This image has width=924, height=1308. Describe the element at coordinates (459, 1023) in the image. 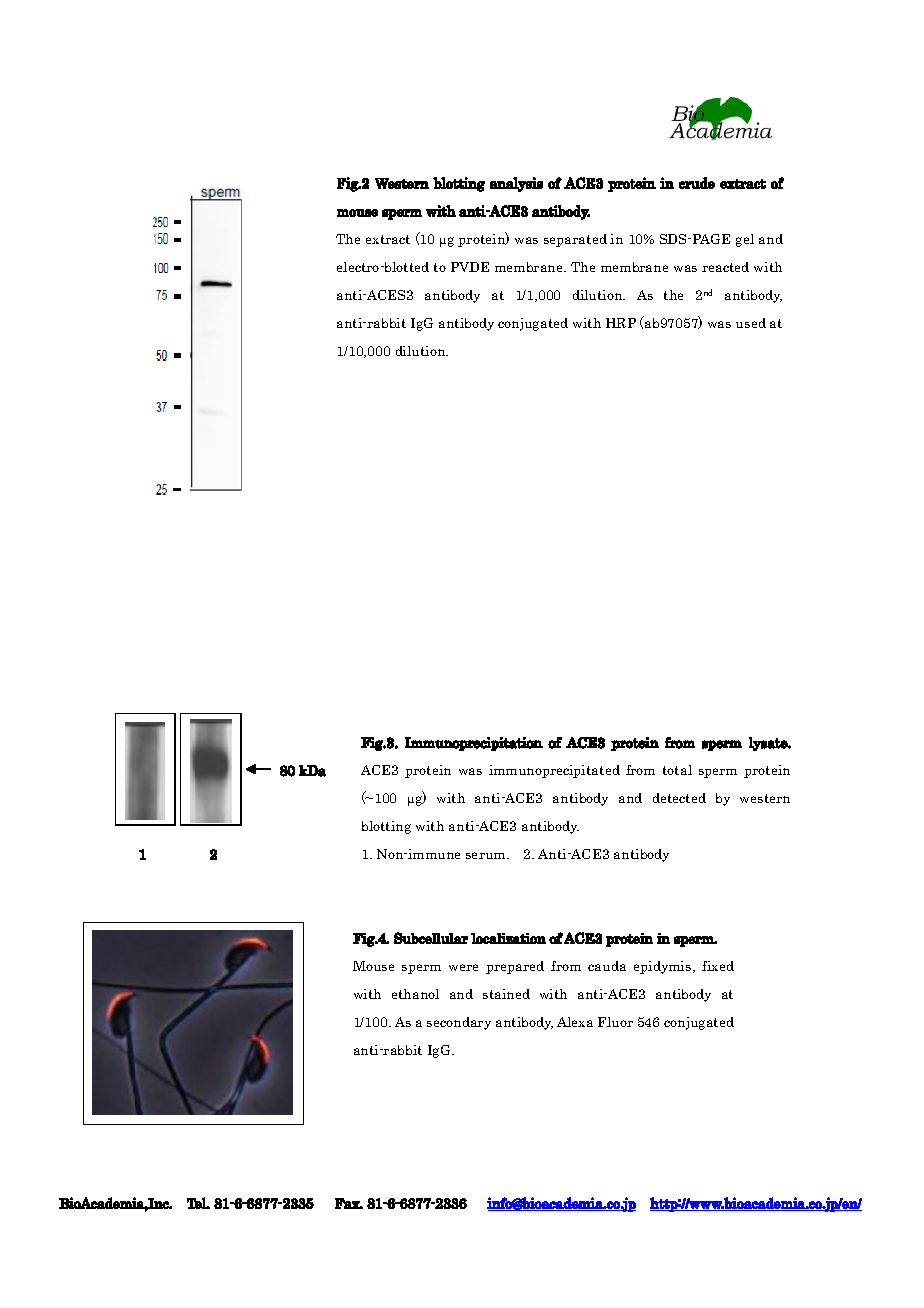

I see `secondary` at that location.
